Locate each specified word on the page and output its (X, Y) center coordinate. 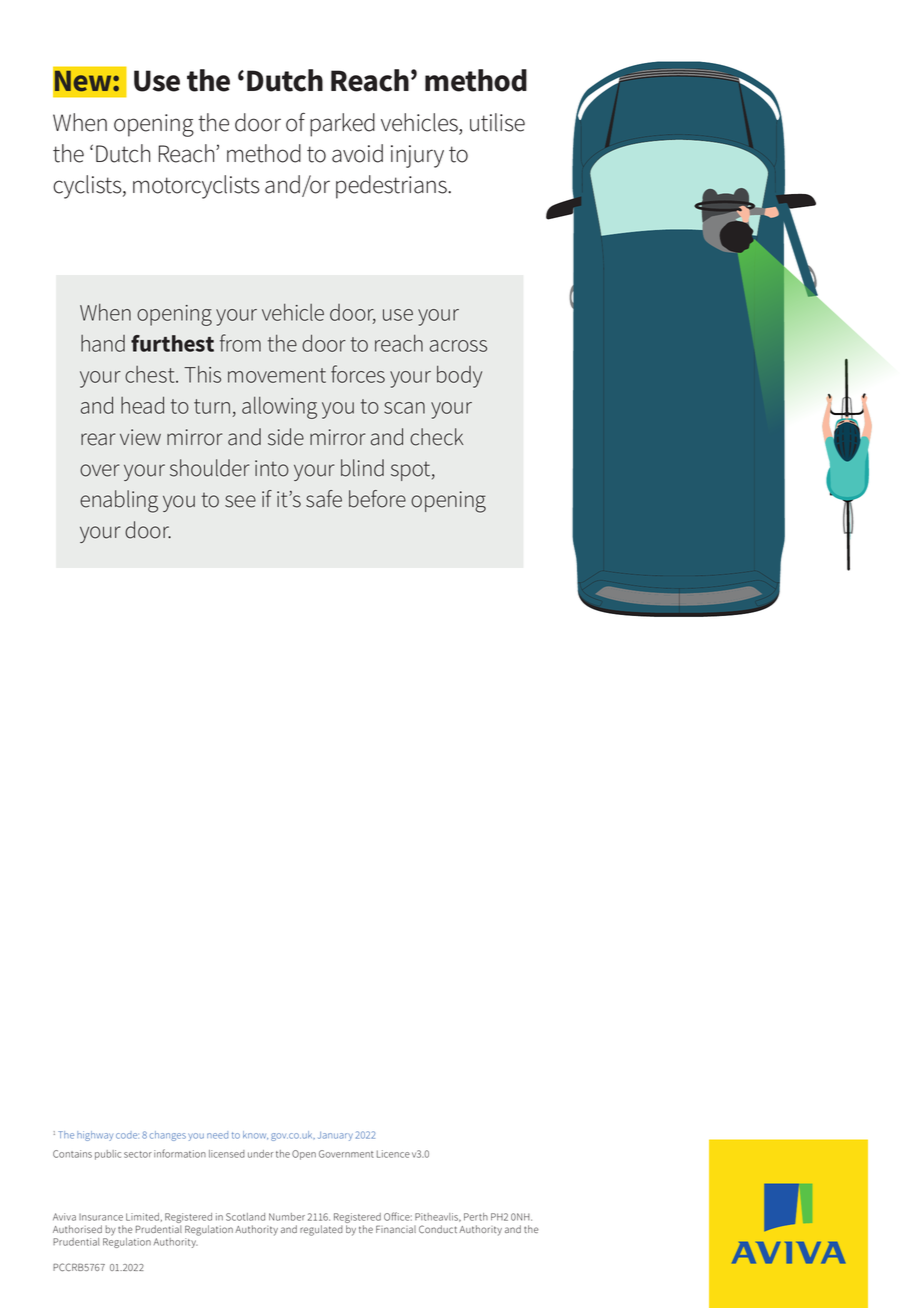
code (127, 1135)
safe (324, 499)
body (459, 377)
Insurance (101, 1217)
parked (342, 125)
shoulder (210, 468)
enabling (119, 501)
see (240, 501)
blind (362, 468)
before (377, 499)
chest (151, 374)
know (255, 1135)
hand (103, 343)
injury (417, 156)
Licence (393, 1154)
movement (277, 375)
